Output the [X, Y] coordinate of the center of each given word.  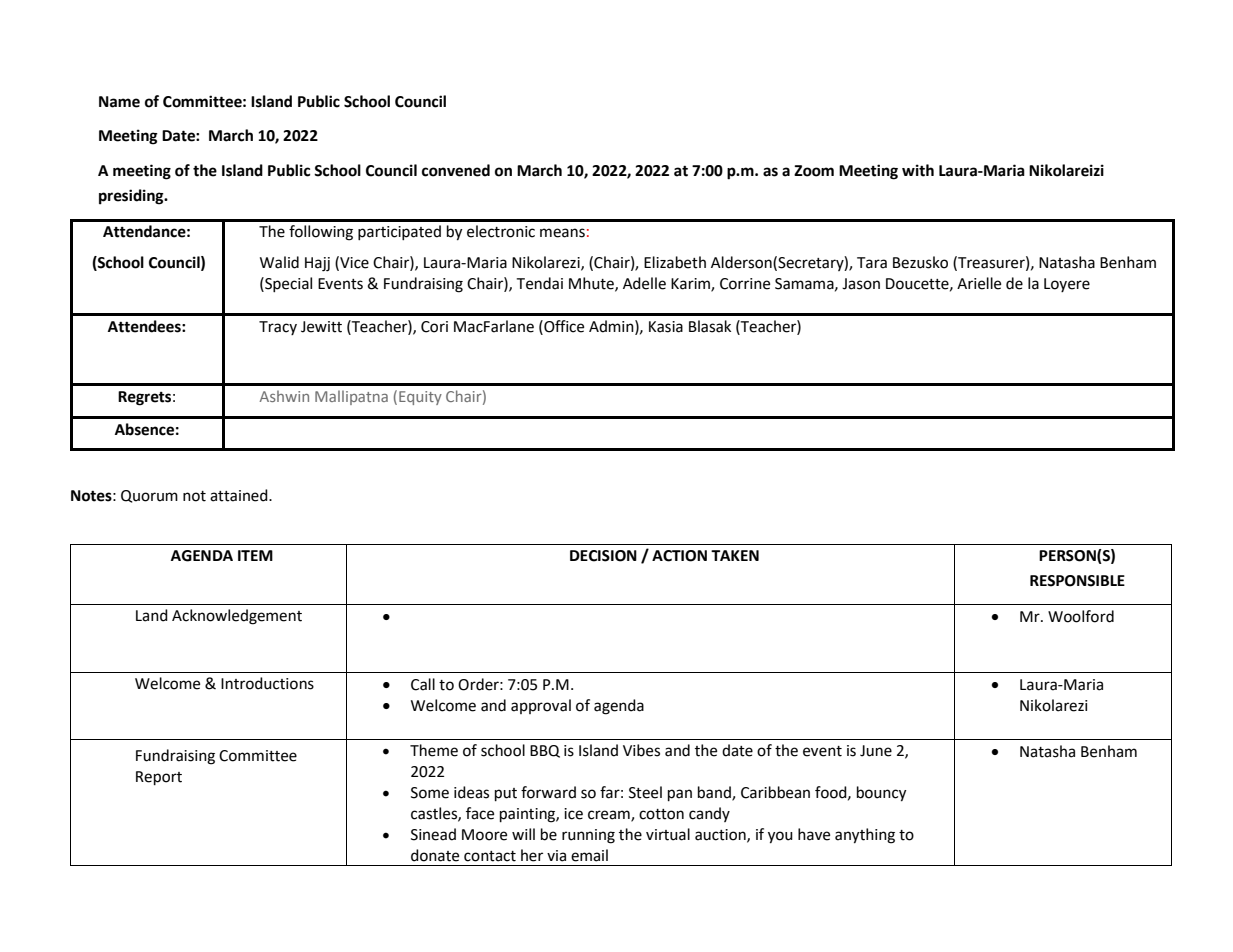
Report [159, 778]
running [588, 836]
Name [119, 102]
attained [240, 495]
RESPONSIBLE [1077, 581]
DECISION [603, 556]
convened [456, 170]
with [918, 170]
